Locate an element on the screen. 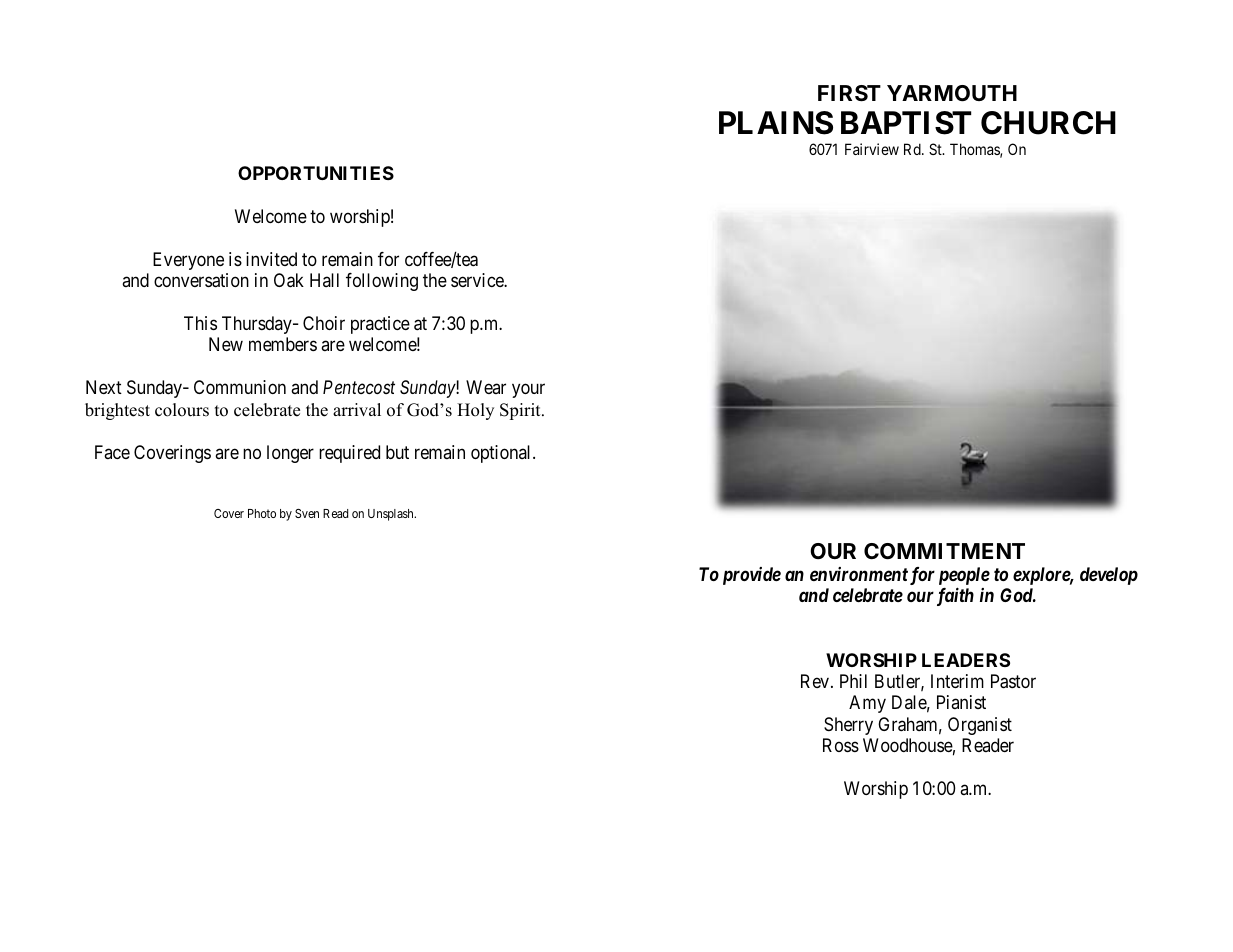  COMMITMENT is located at coordinates (944, 551).
